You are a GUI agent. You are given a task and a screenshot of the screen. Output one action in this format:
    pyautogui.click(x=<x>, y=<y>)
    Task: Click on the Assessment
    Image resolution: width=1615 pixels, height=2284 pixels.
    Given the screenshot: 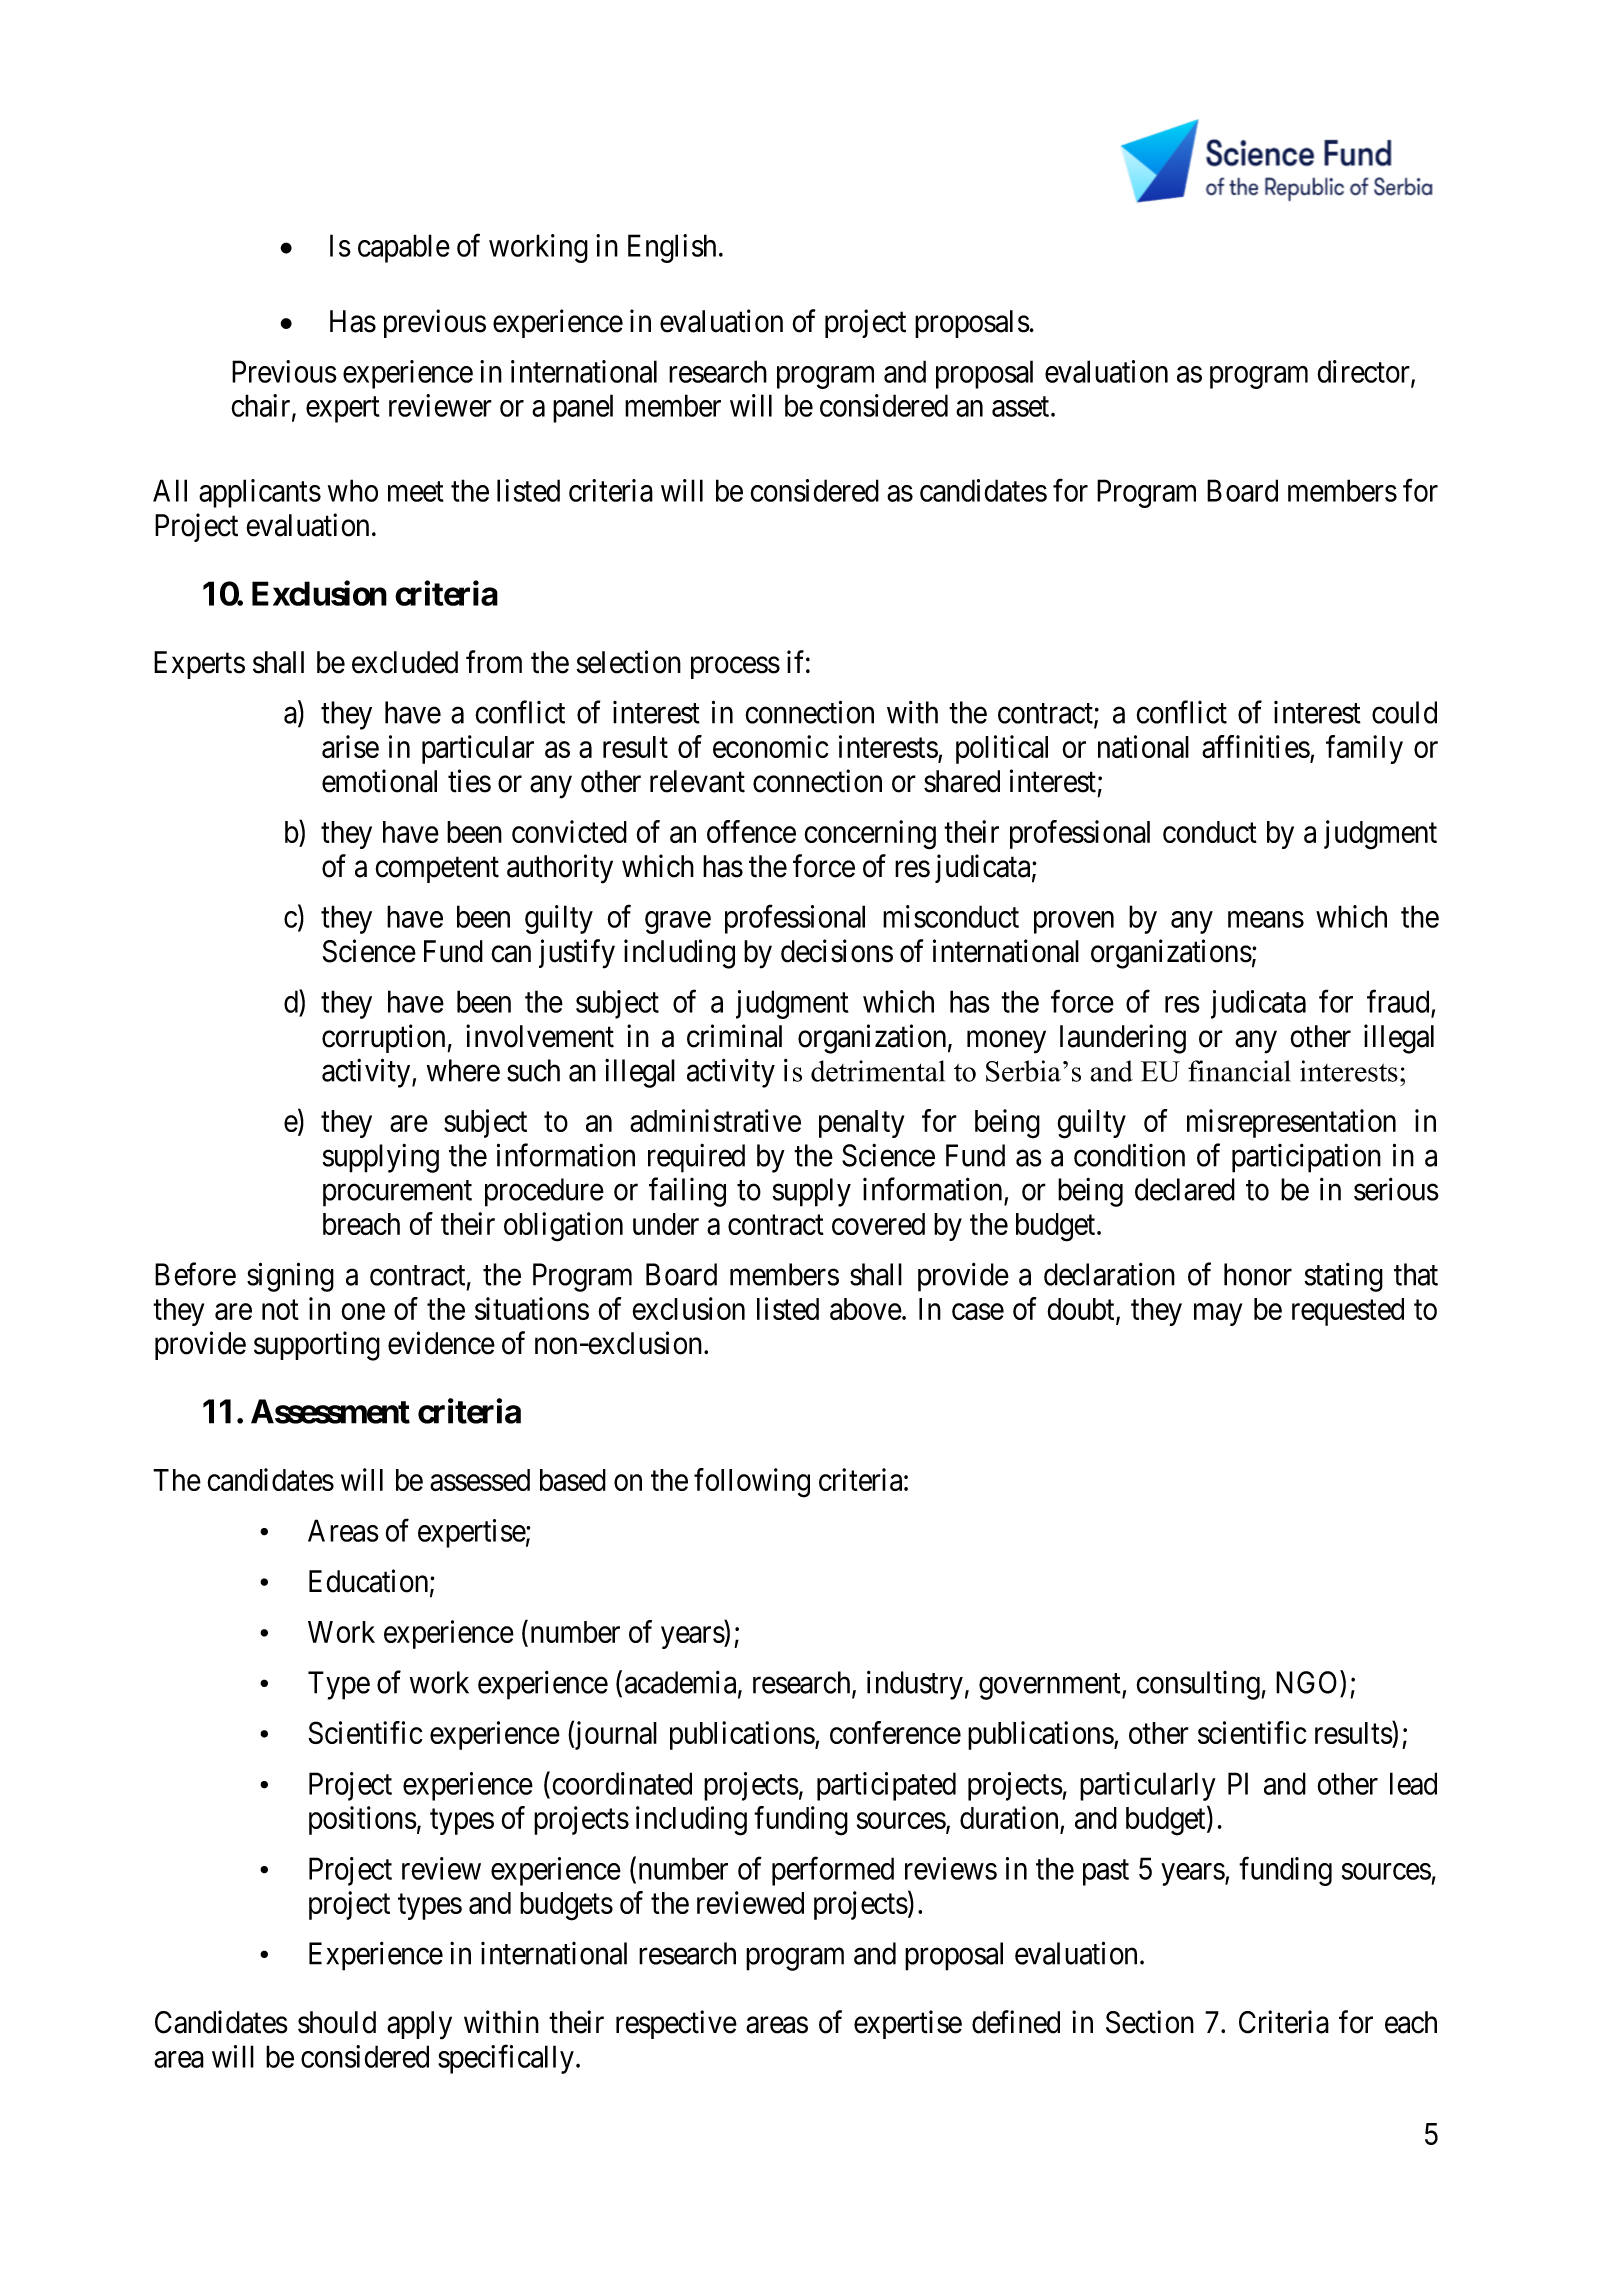 What is the action you would take?
    pyautogui.click(x=330, y=1411)
